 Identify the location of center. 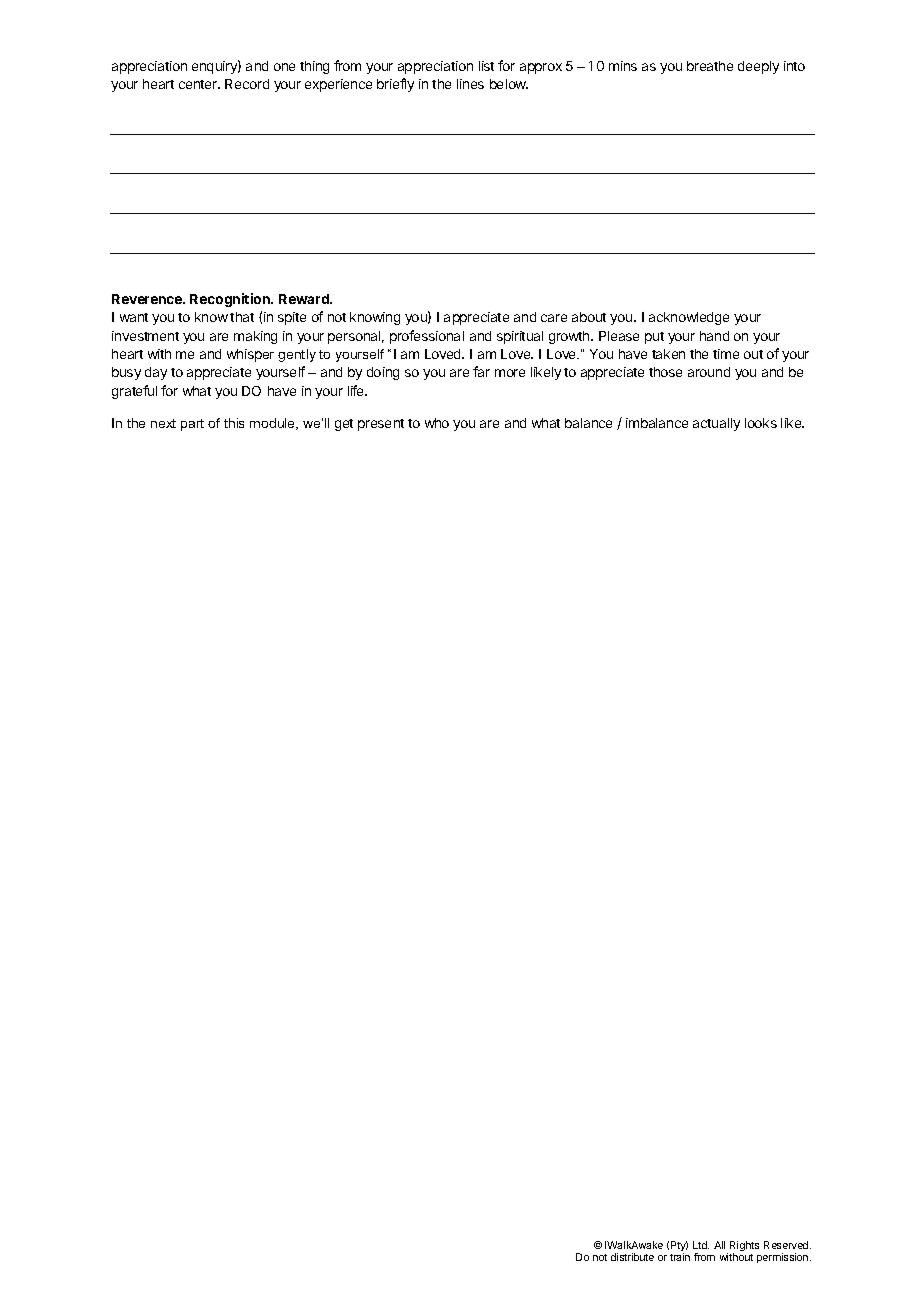
(199, 84).
